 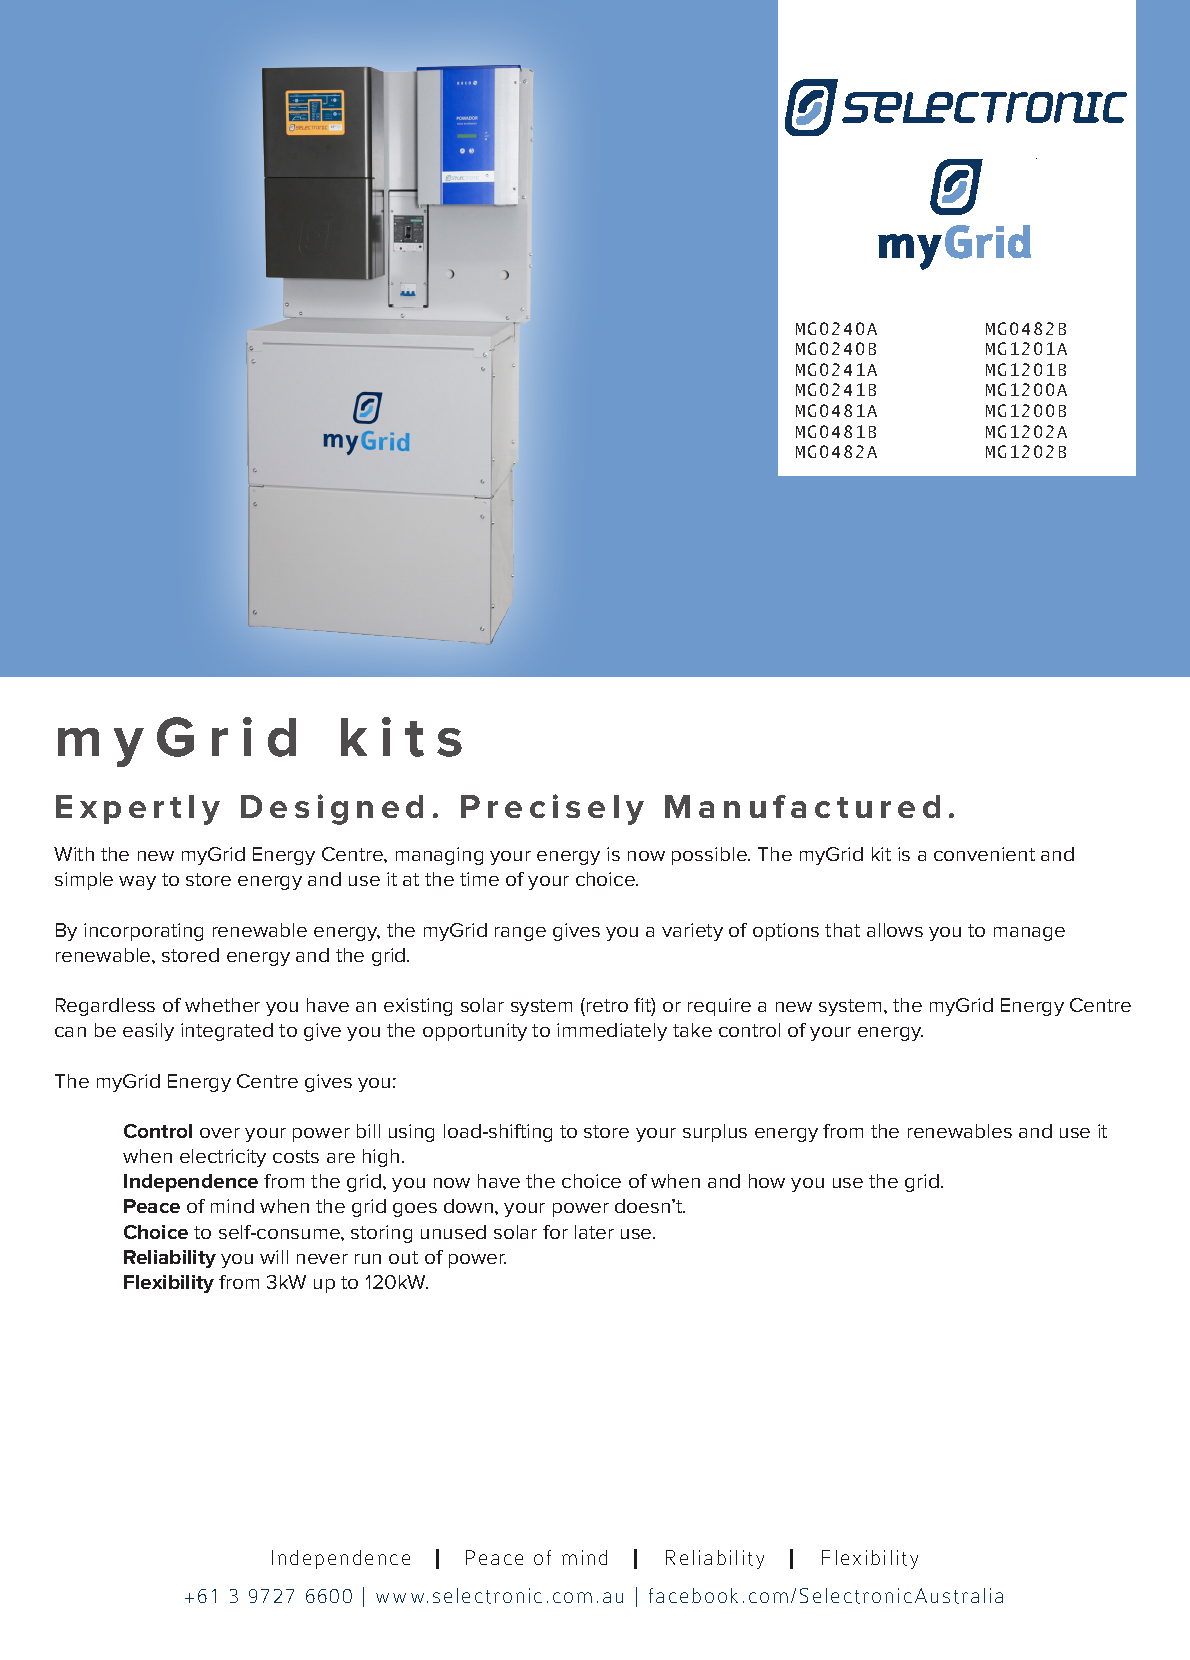 What do you see at coordinates (401, 737) in the image?
I see `kits` at bounding box center [401, 737].
